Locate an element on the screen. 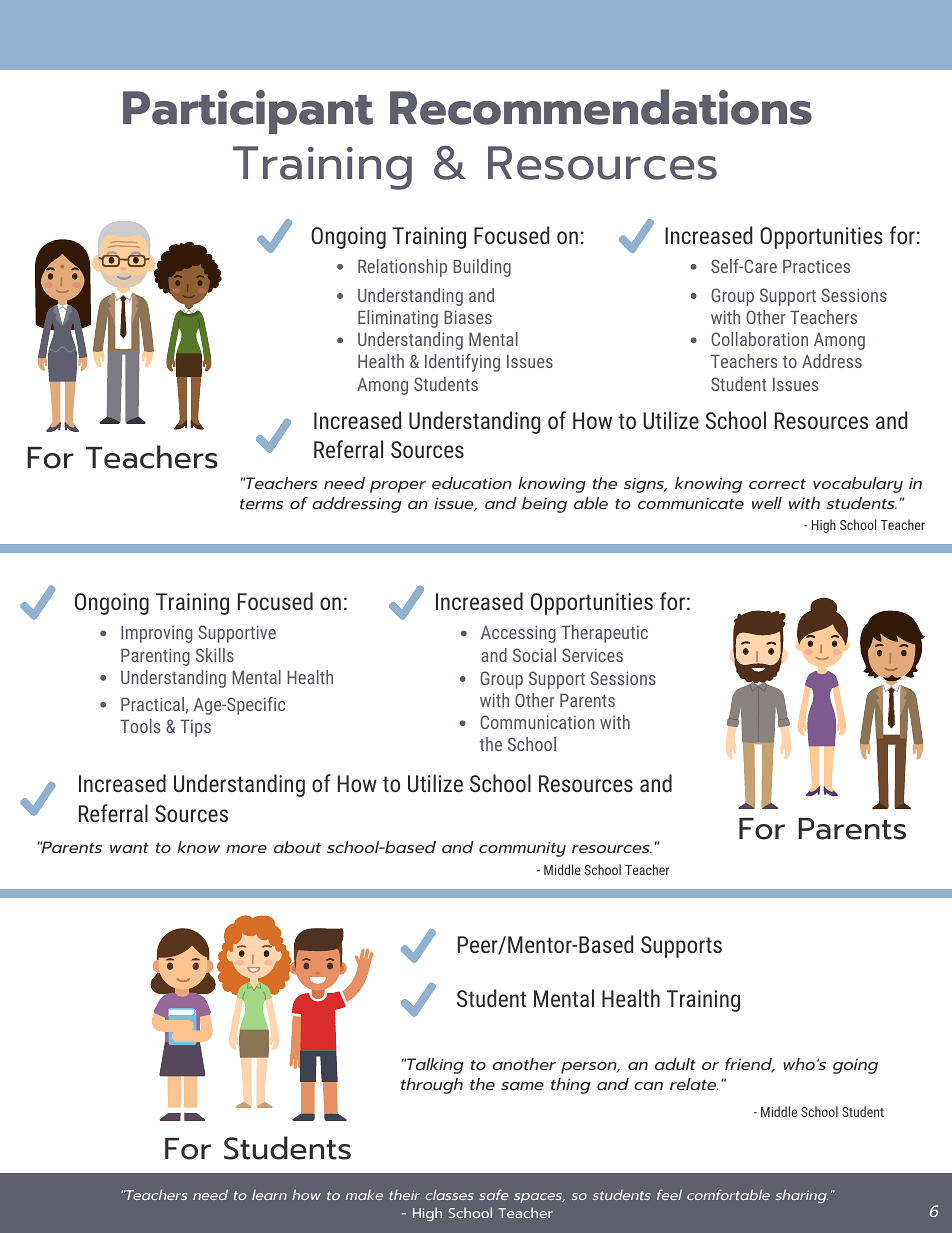 Image resolution: width=952 pixels, height=1233 pixels. Recommendations is located at coordinates (601, 107).
